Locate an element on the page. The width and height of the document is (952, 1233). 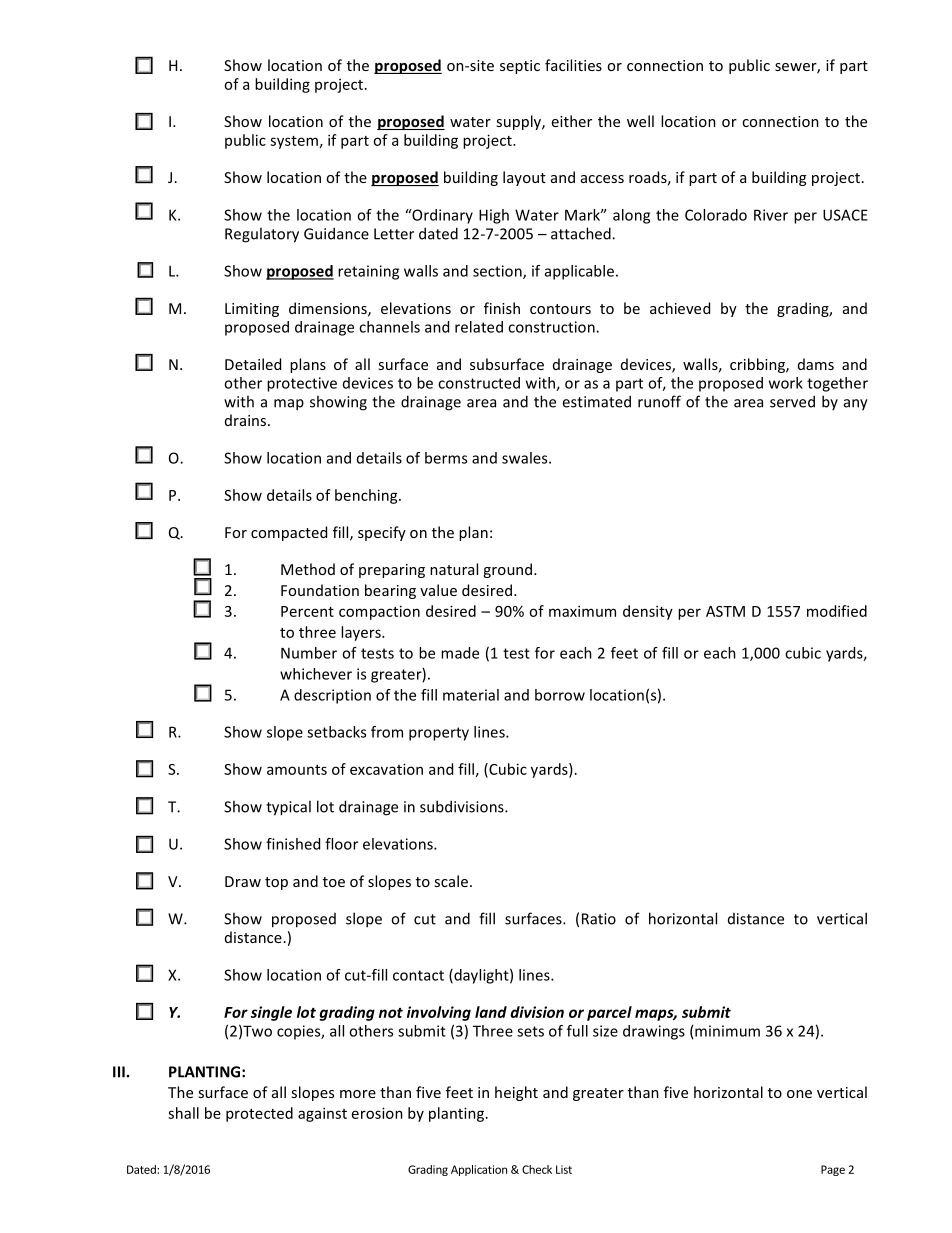
Application is located at coordinates (479, 1170).
